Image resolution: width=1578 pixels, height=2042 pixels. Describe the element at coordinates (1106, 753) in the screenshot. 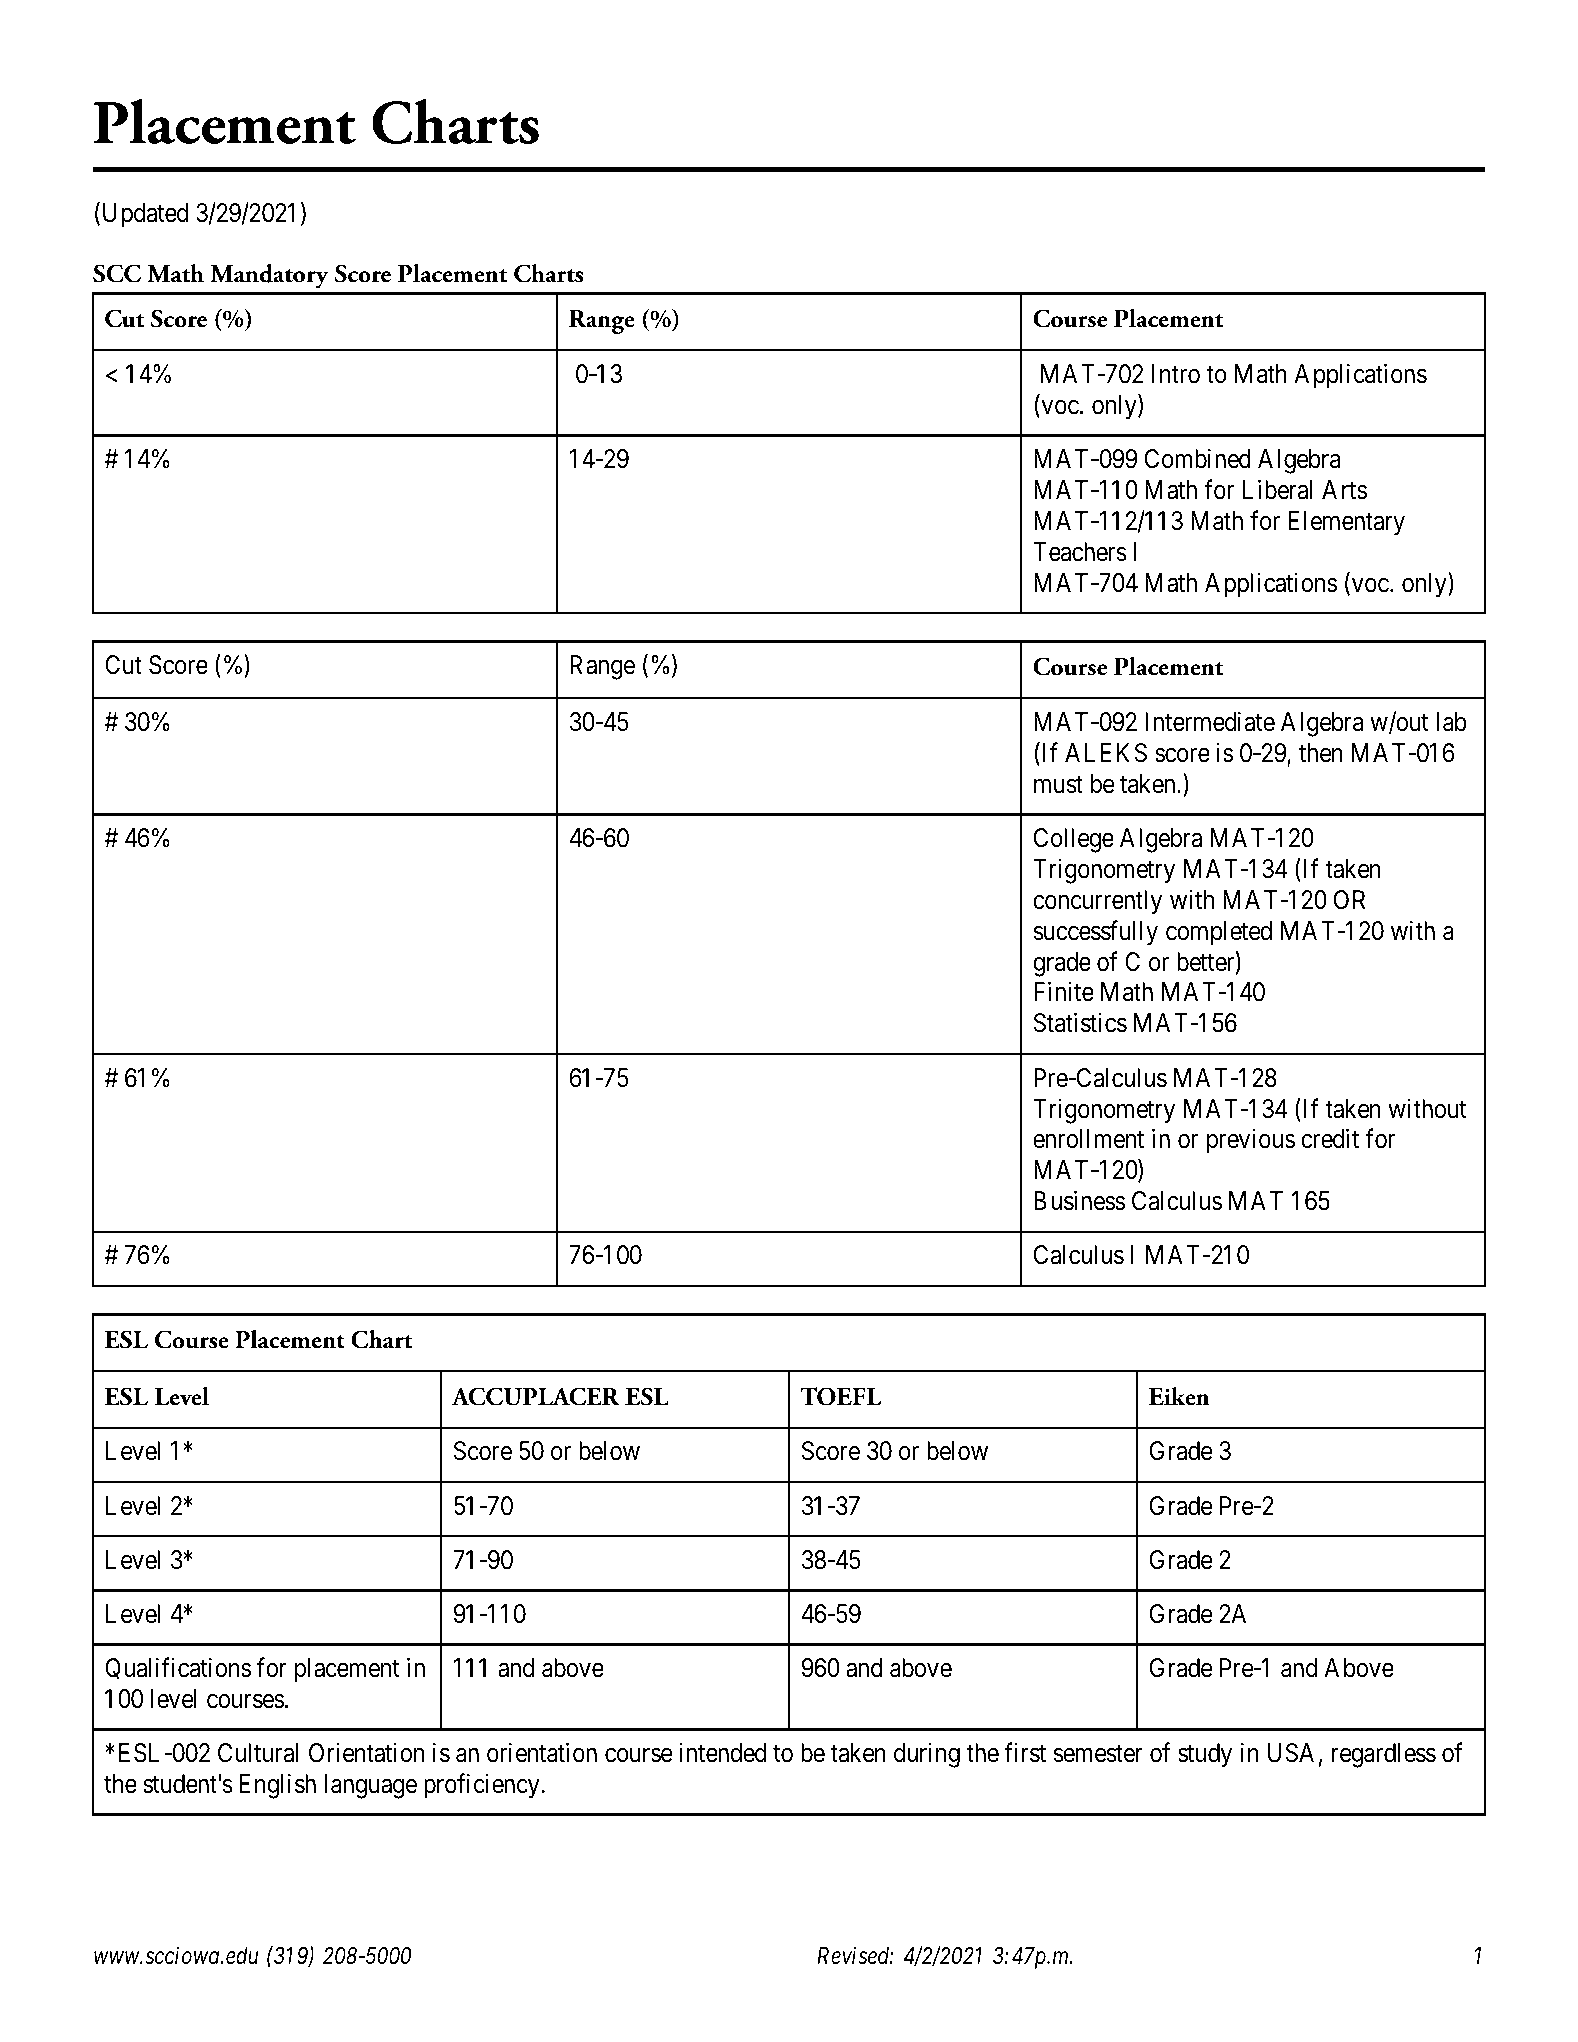

I see `ALEKS` at that location.
